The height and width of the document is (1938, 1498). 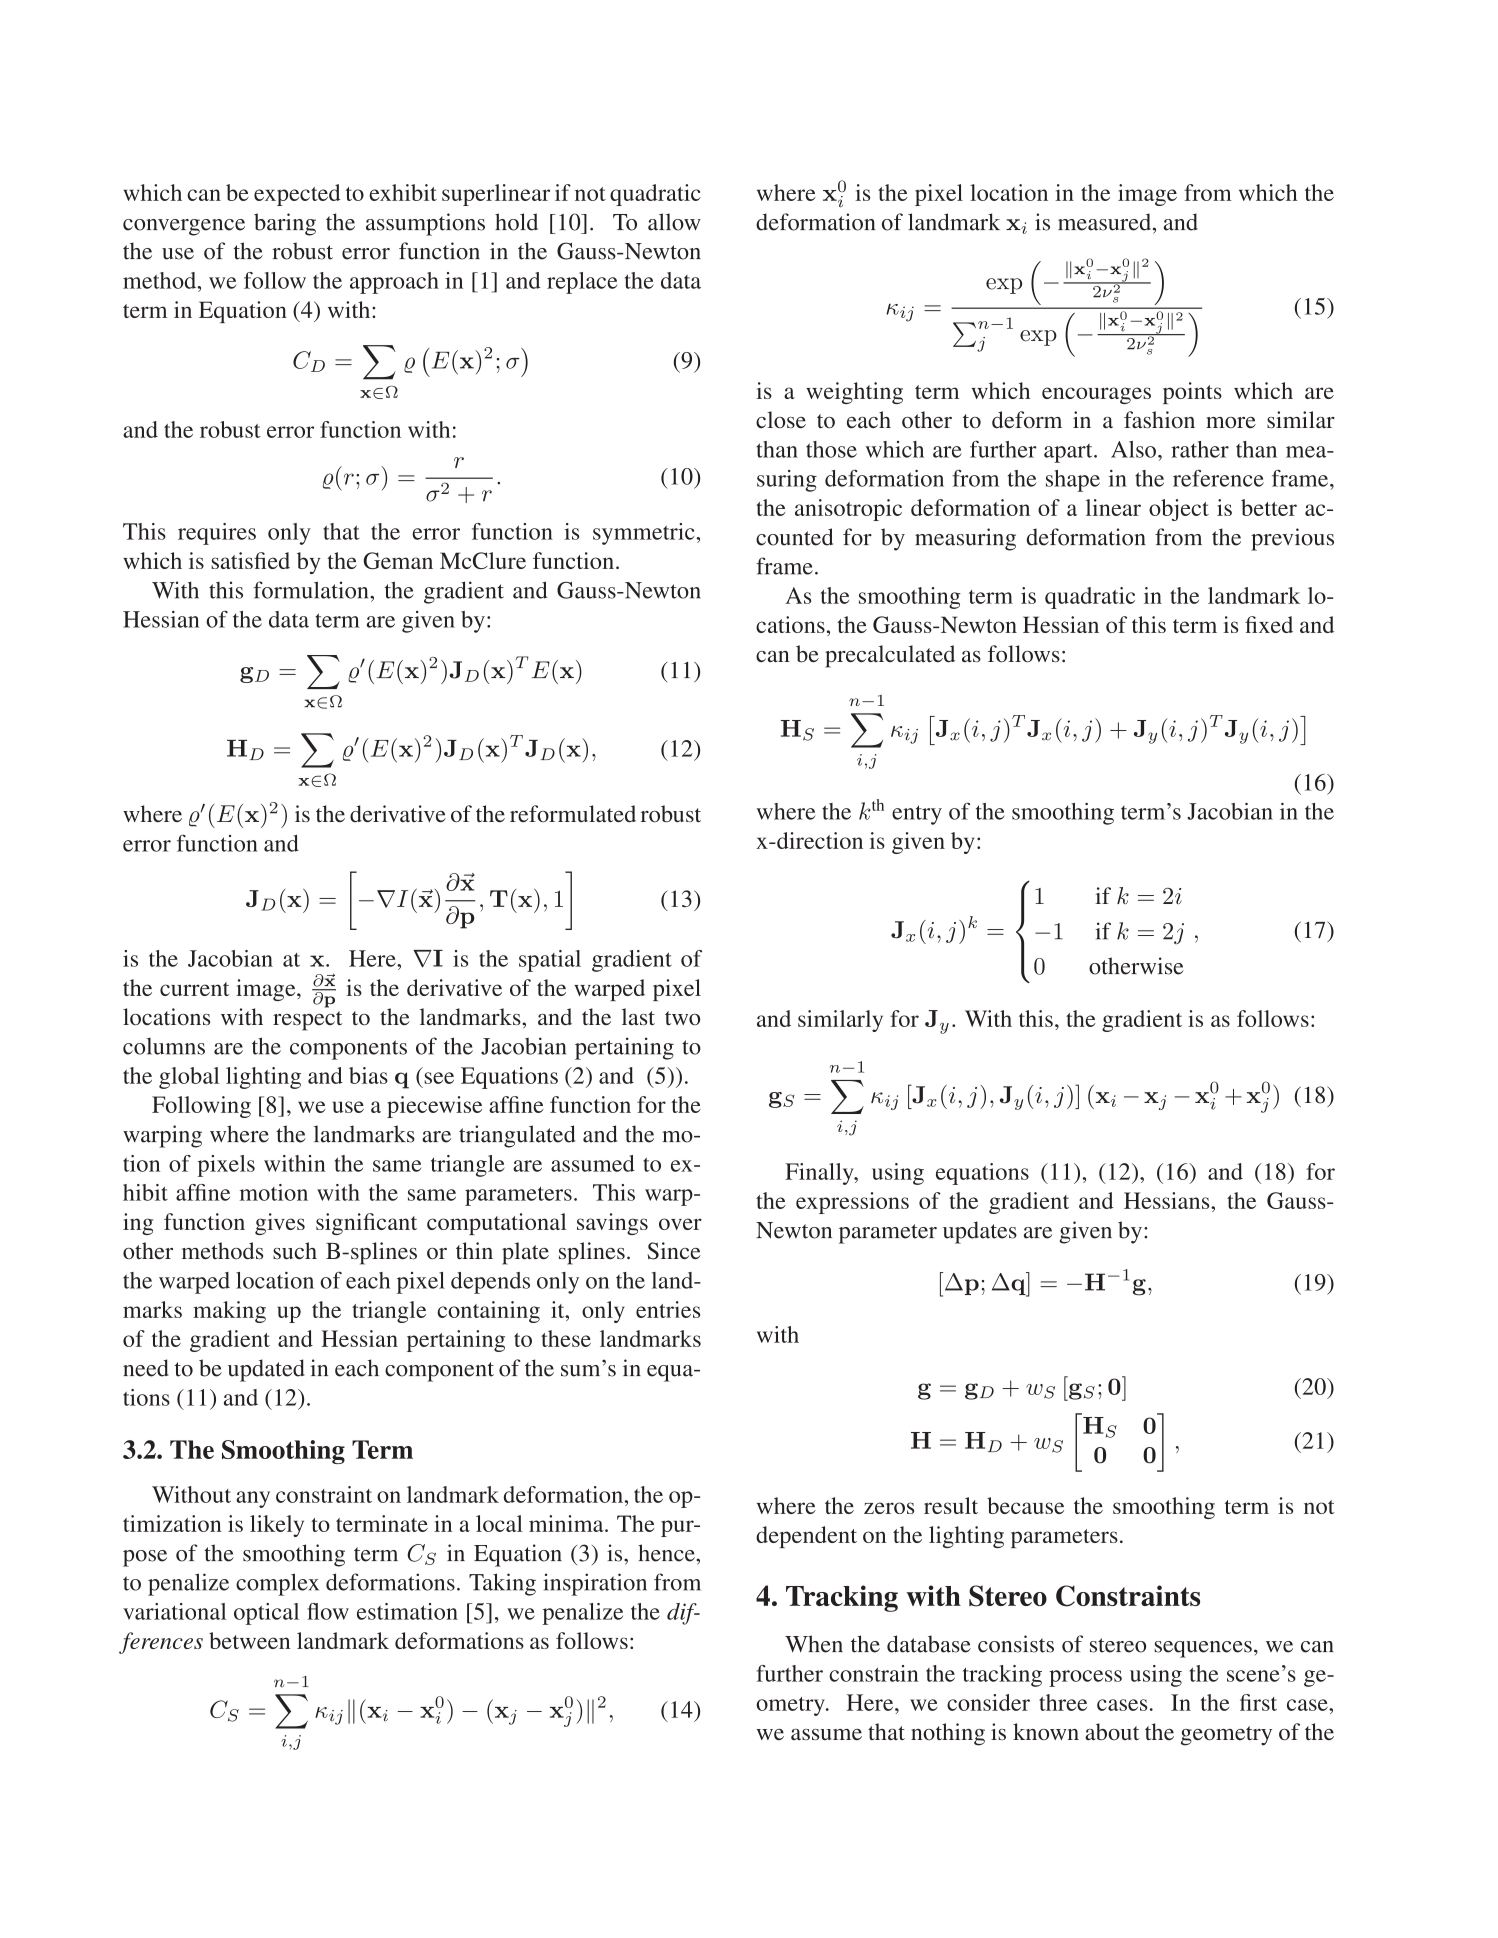 What do you see at coordinates (980, 1232) in the document?
I see `updates` at bounding box center [980, 1232].
